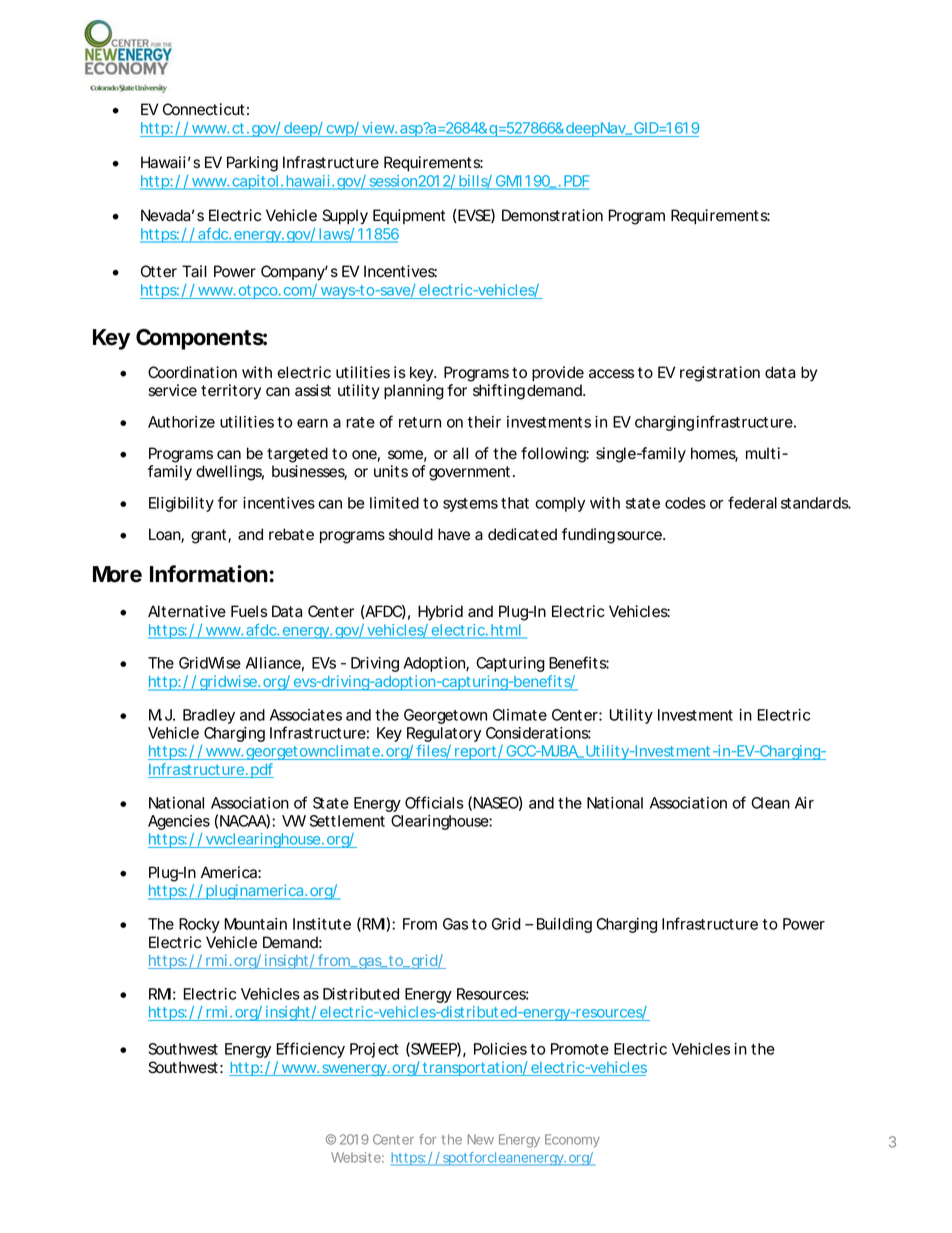 The image size is (952, 1233). Describe the element at coordinates (804, 803) in the screenshot. I see `Air` at that location.
